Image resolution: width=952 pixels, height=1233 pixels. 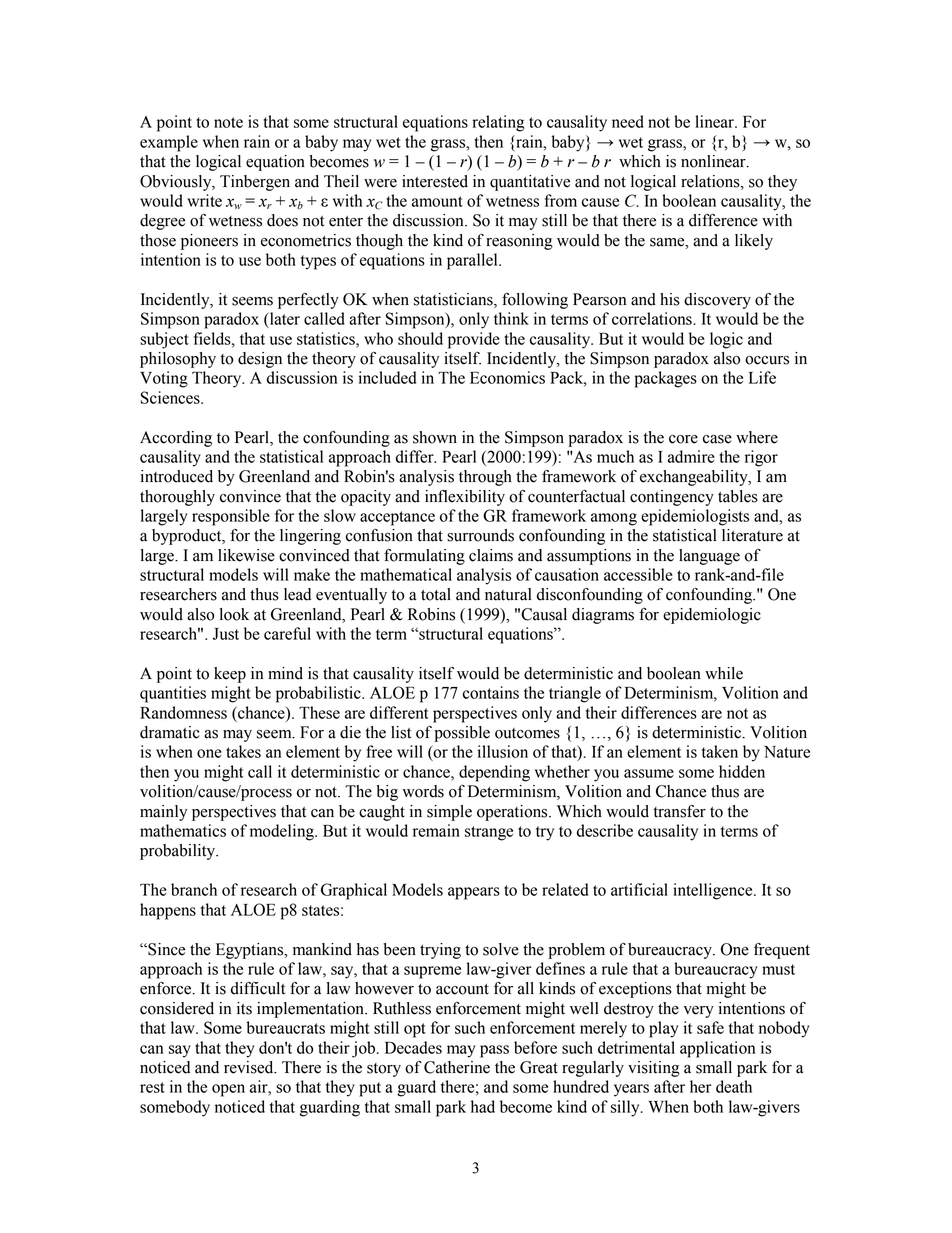 I want to click on relating, so click(x=498, y=123).
